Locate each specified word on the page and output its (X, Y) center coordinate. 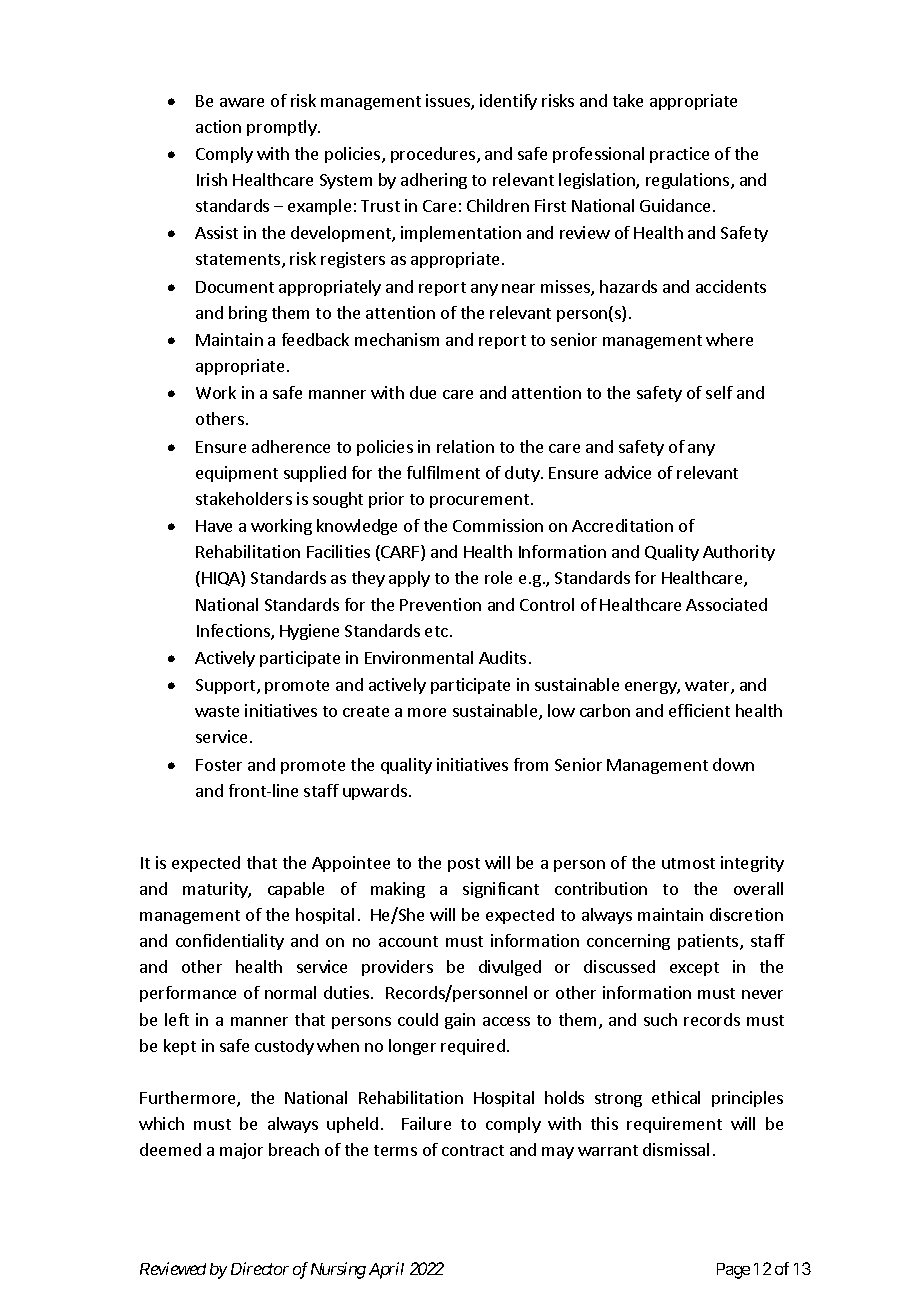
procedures (434, 155)
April (386, 1270)
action (218, 126)
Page (733, 1271)
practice (679, 155)
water (708, 687)
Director (260, 1268)
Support (227, 686)
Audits (502, 657)
